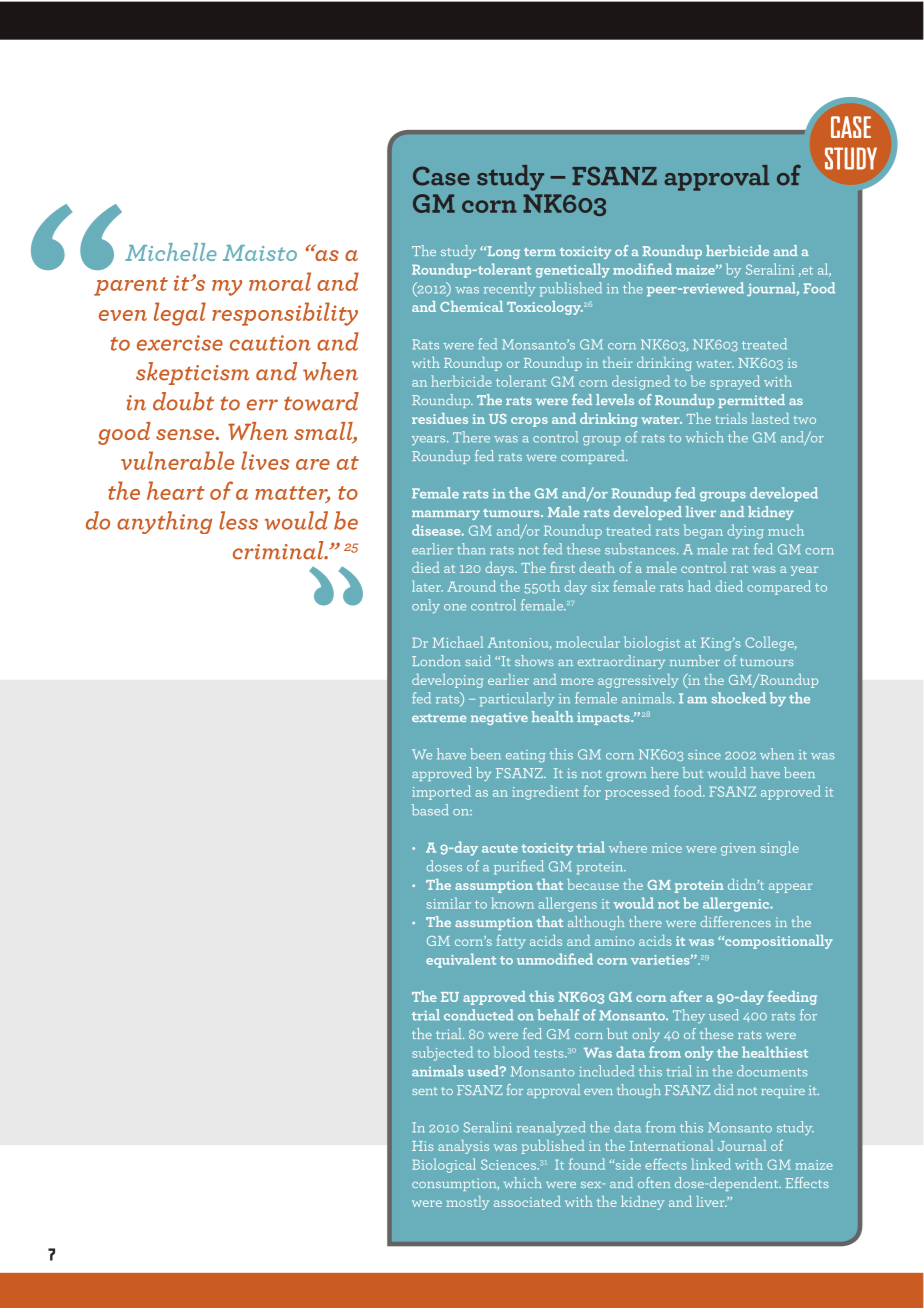 Image resolution: width=924 pixels, height=1308 pixels. Describe the element at coordinates (471, 306) in the image. I see `Chemical` at that location.
